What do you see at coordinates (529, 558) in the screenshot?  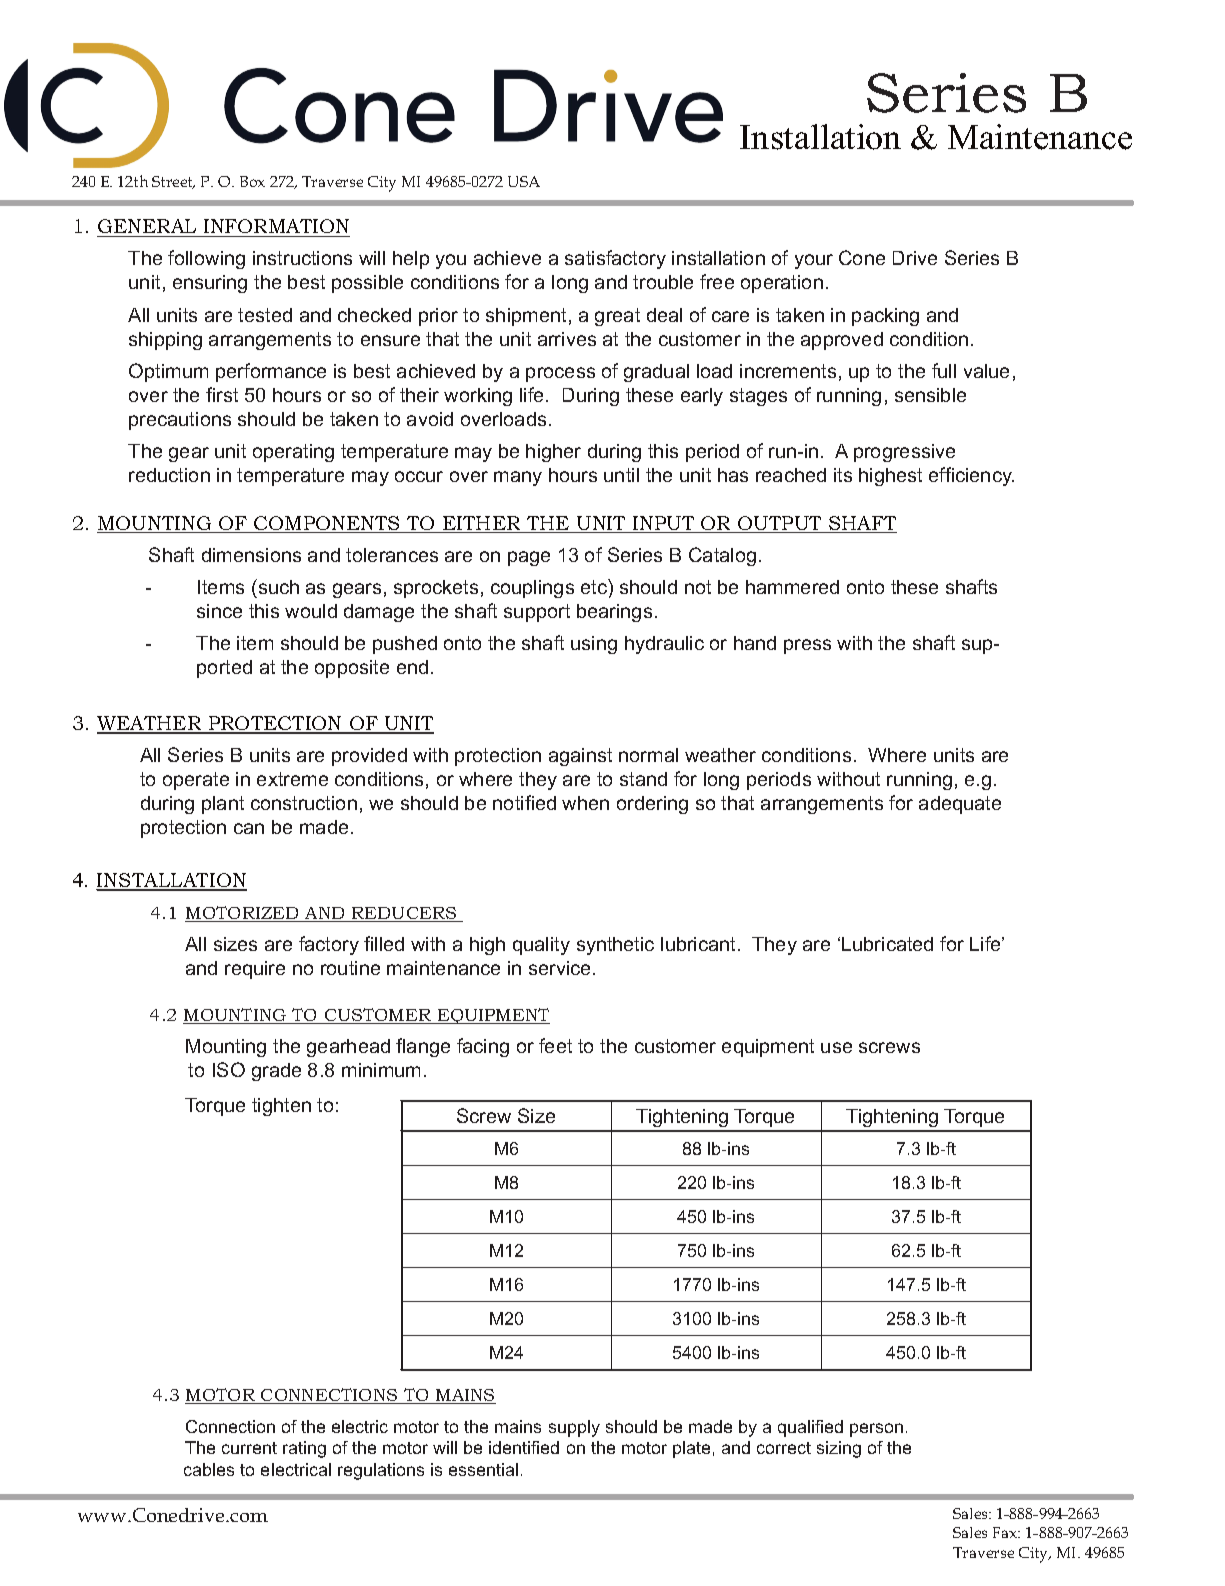 I see `page` at bounding box center [529, 558].
